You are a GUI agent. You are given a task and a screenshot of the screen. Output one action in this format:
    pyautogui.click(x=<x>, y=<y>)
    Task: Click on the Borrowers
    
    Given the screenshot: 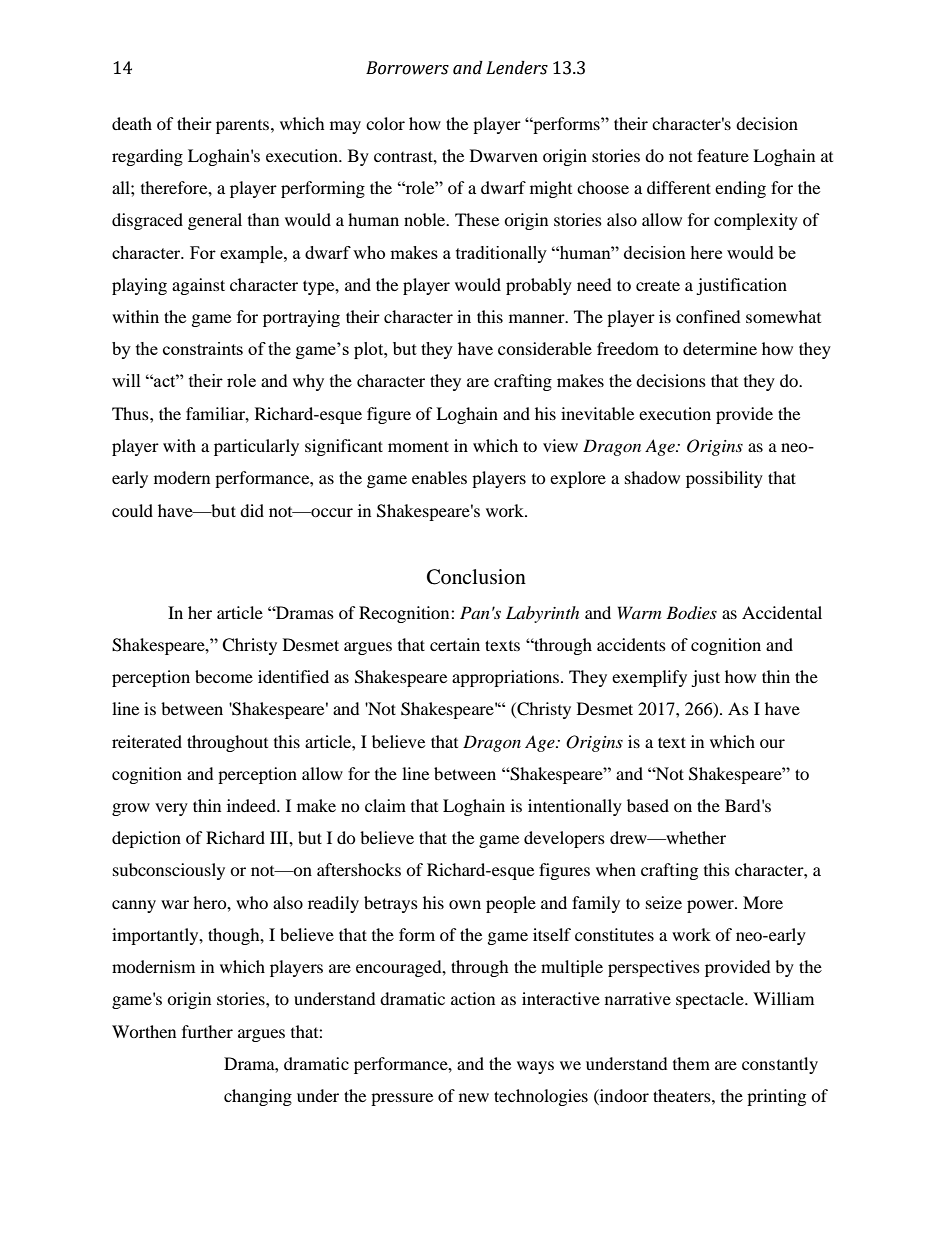 What is the action you would take?
    pyautogui.click(x=407, y=68)
